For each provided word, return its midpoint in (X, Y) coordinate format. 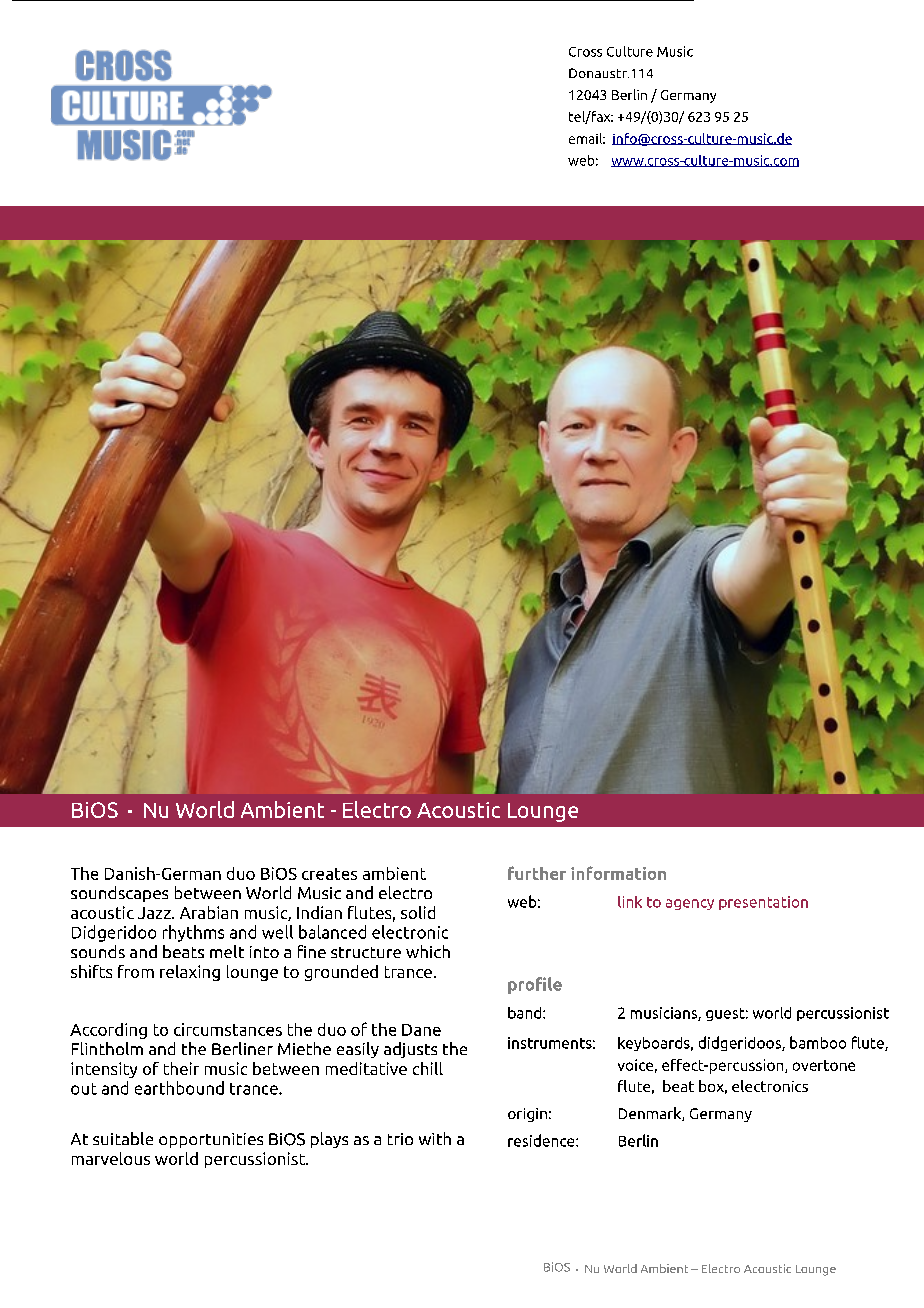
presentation (763, 903)
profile (535, 985)
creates (329, 874)
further (537, 873)
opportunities (211, 1140)
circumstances (228, 1029)
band (526, 1013)
